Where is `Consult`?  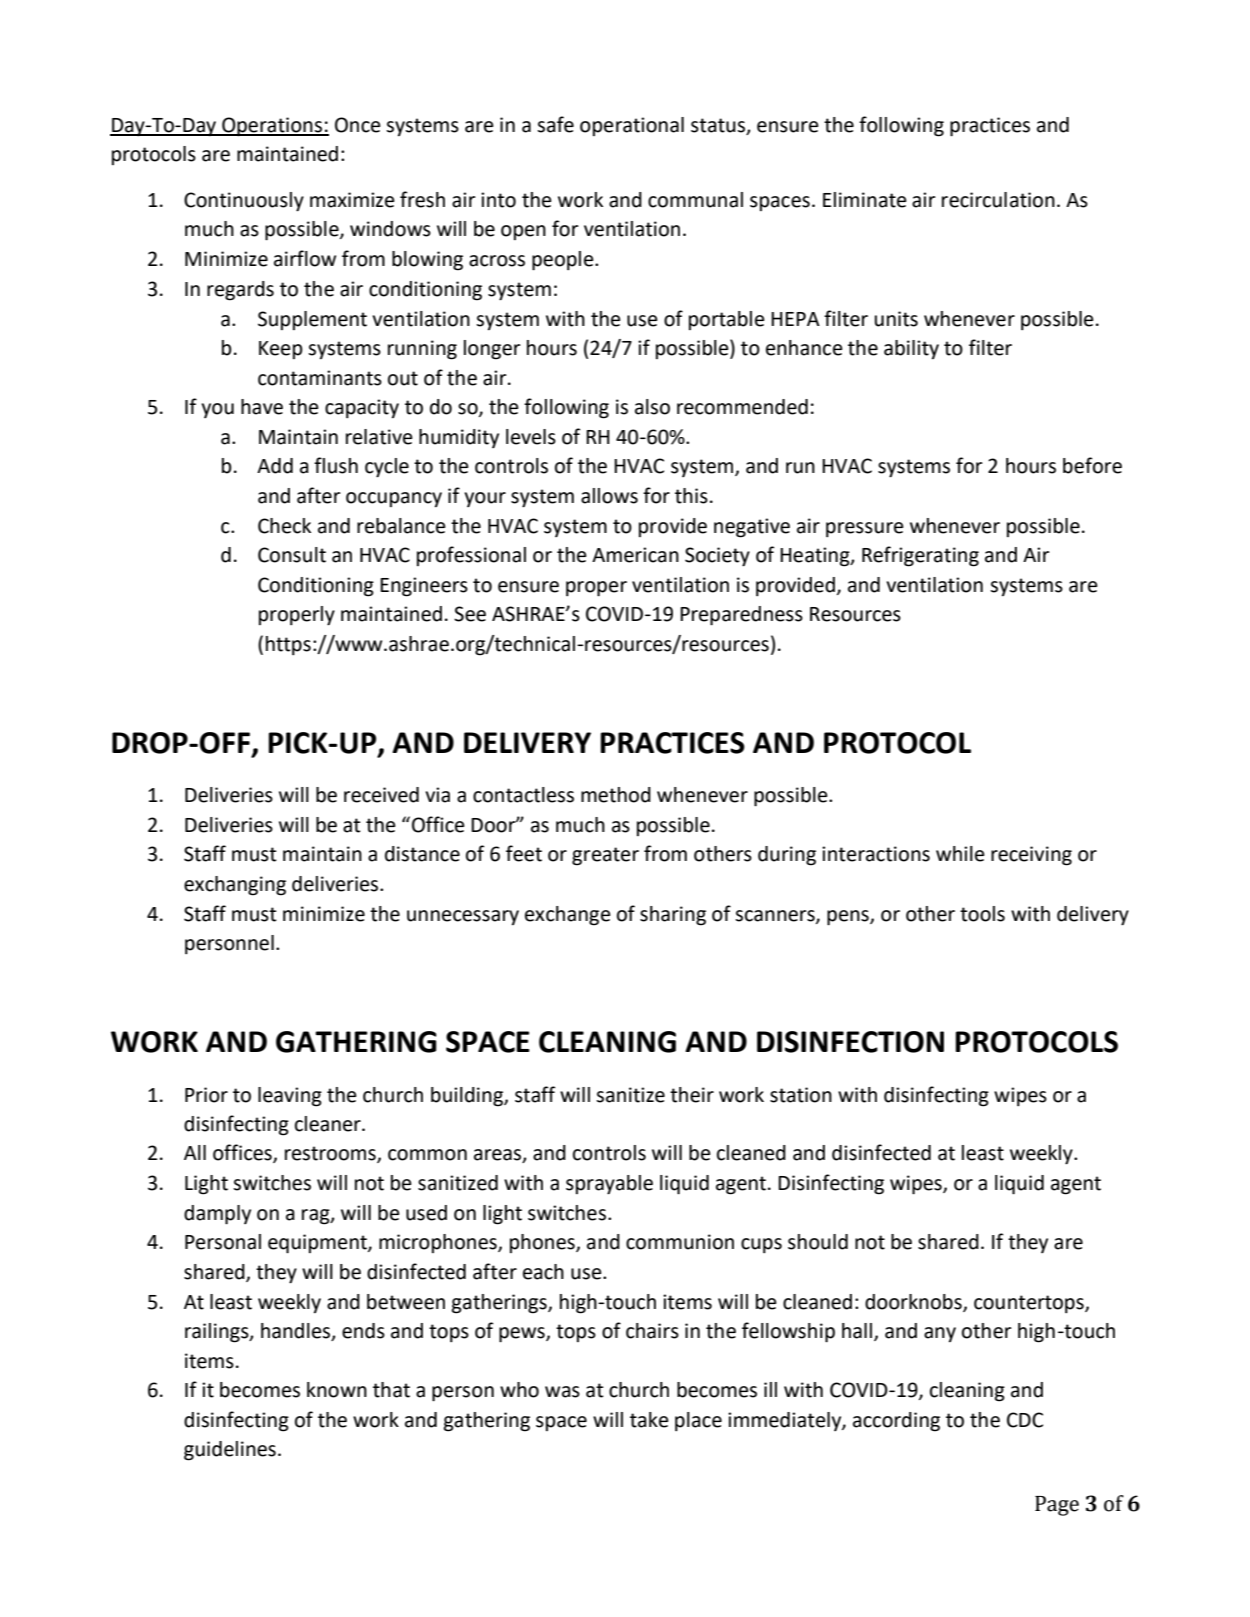
Consult is located at coordinates (292, 555).
